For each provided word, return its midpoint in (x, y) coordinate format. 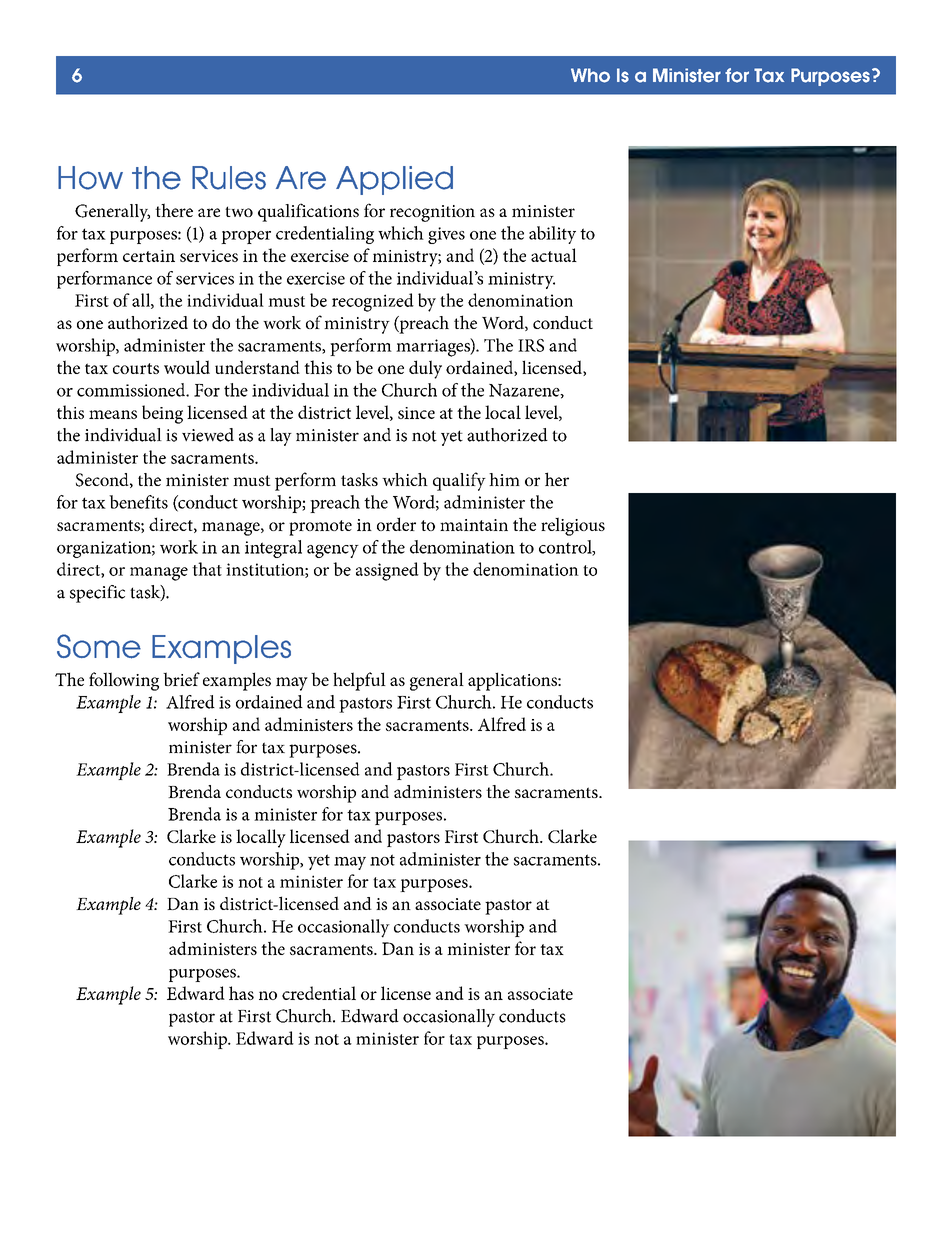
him (504, 479)
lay (281, 437)
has (241, 993)
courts (136, 368)
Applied (394, 180)
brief (181, 679)
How (90, 178)
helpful (359, 681)
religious (573, 526)
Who (590, 75)
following (124, 681)
